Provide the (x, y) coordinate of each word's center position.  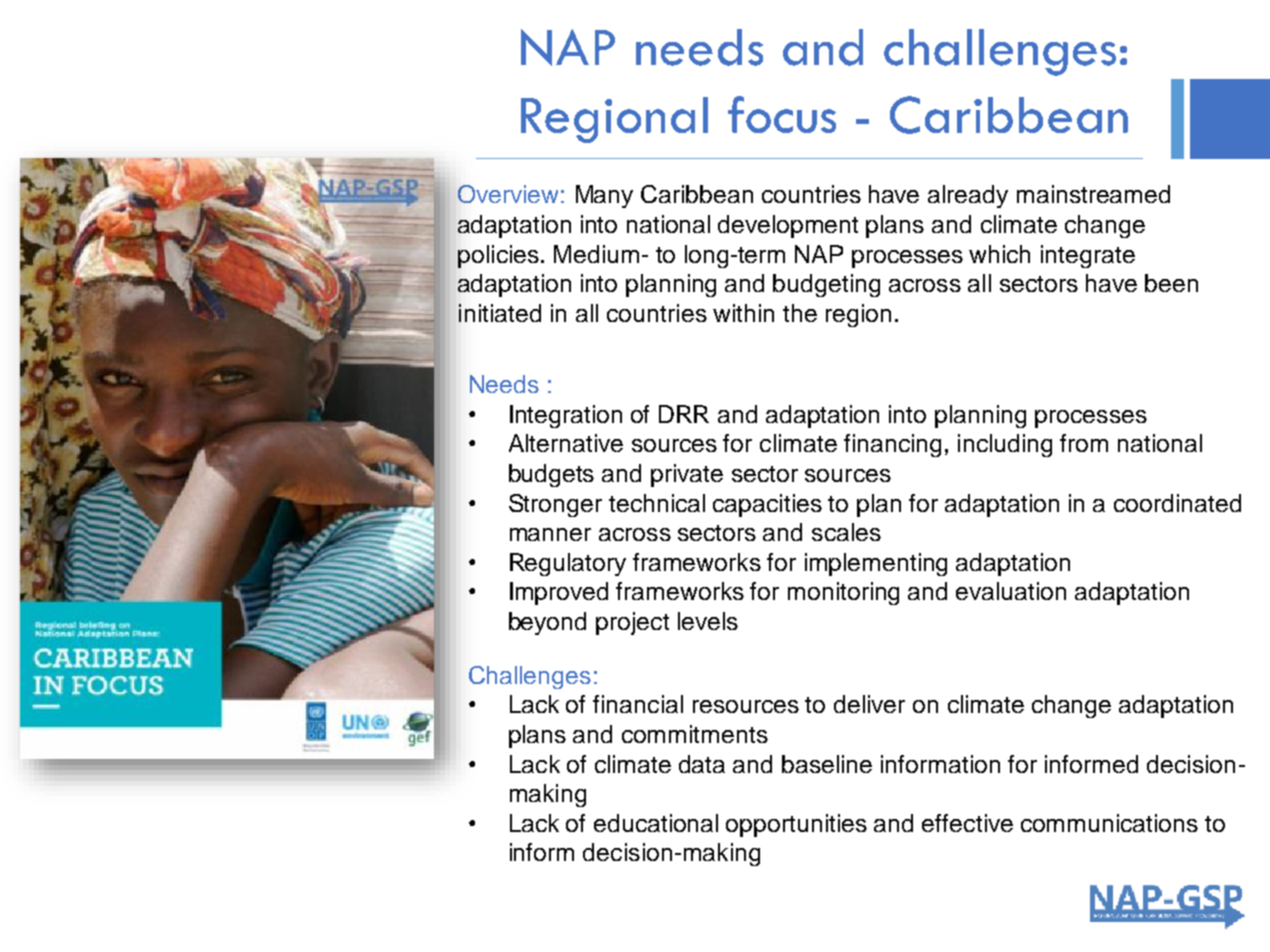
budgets (551, 475)
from (1084, 443)
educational (656, 823)
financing (892, 445)
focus (782, 114)
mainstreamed (1093, 194)
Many (604, 196)
